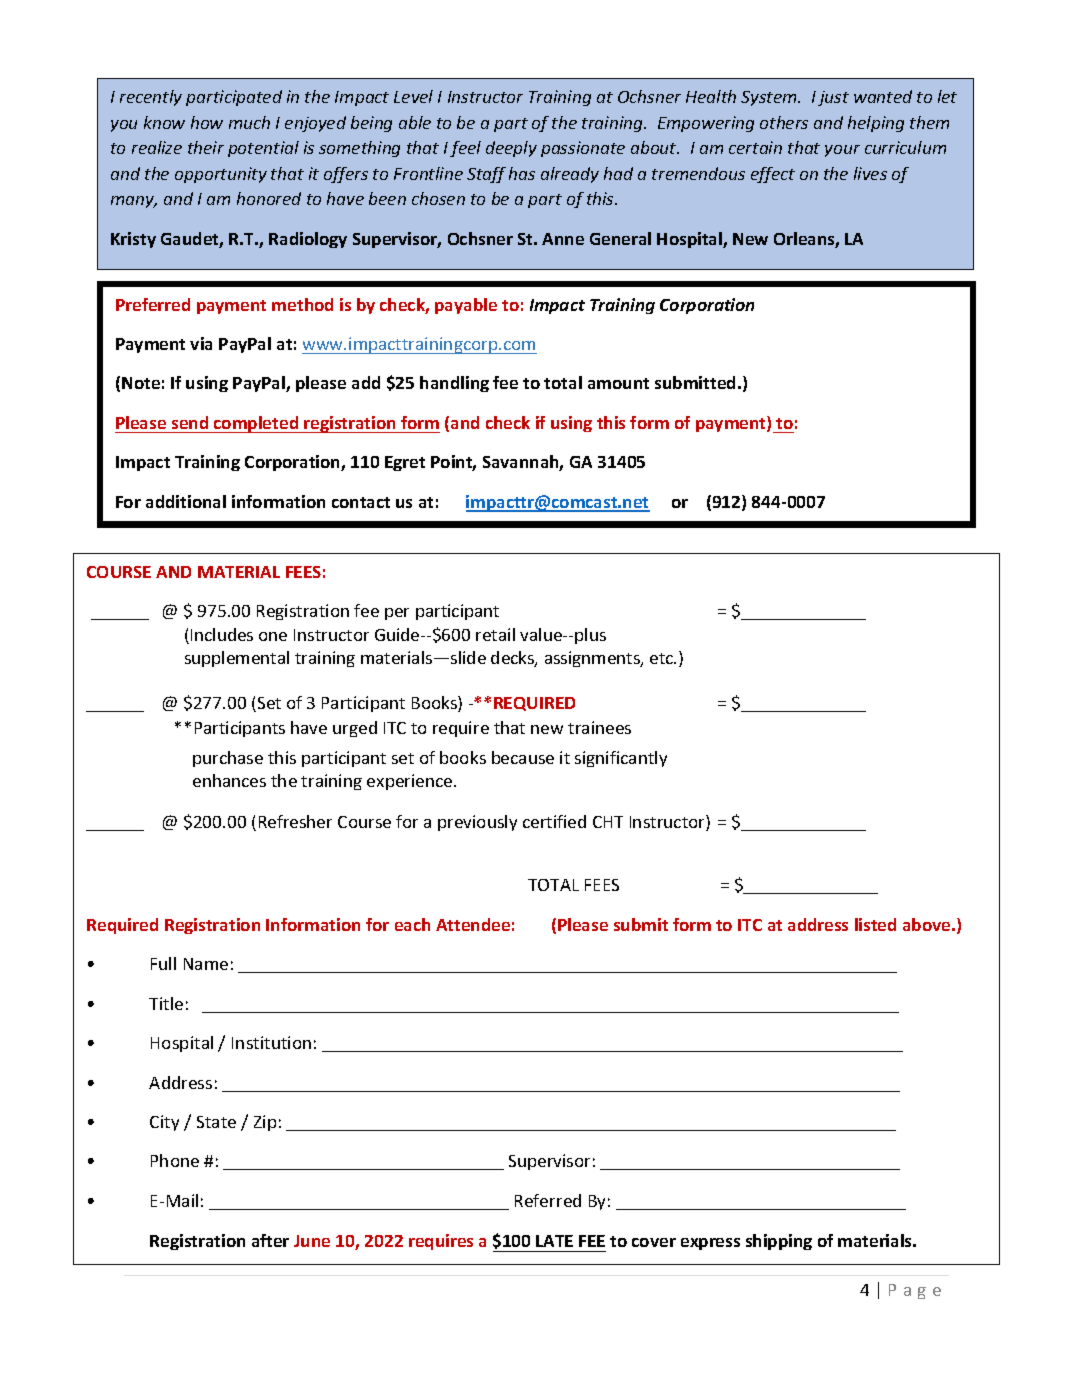 The image size is (1073, 1388). What do you see at coordinates (663, 658) in the document?
I see `etc` at bounding box center [663, 658].
